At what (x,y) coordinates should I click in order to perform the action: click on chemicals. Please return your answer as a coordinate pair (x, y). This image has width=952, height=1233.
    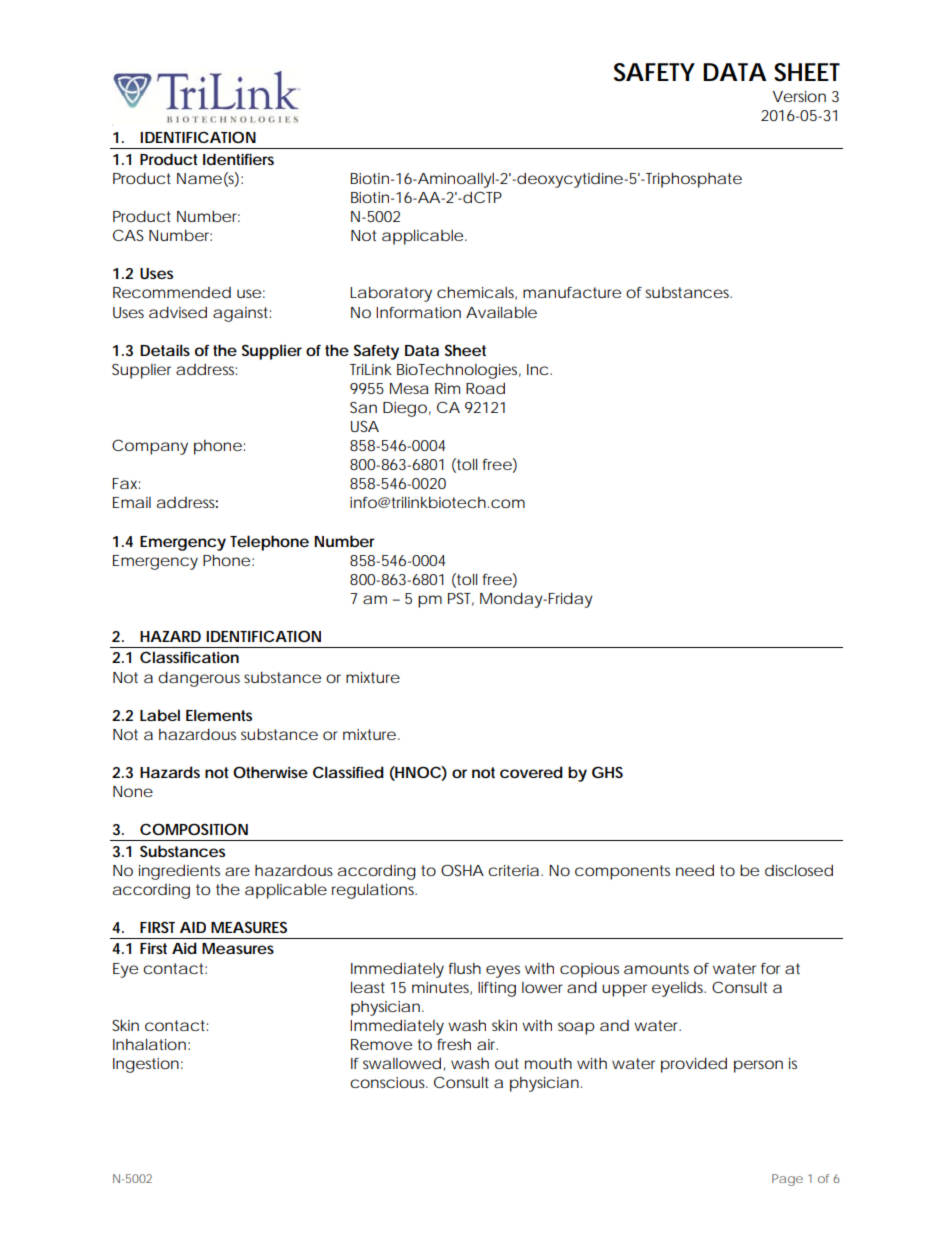
    Looking at the image, I should click on (477, 293).
